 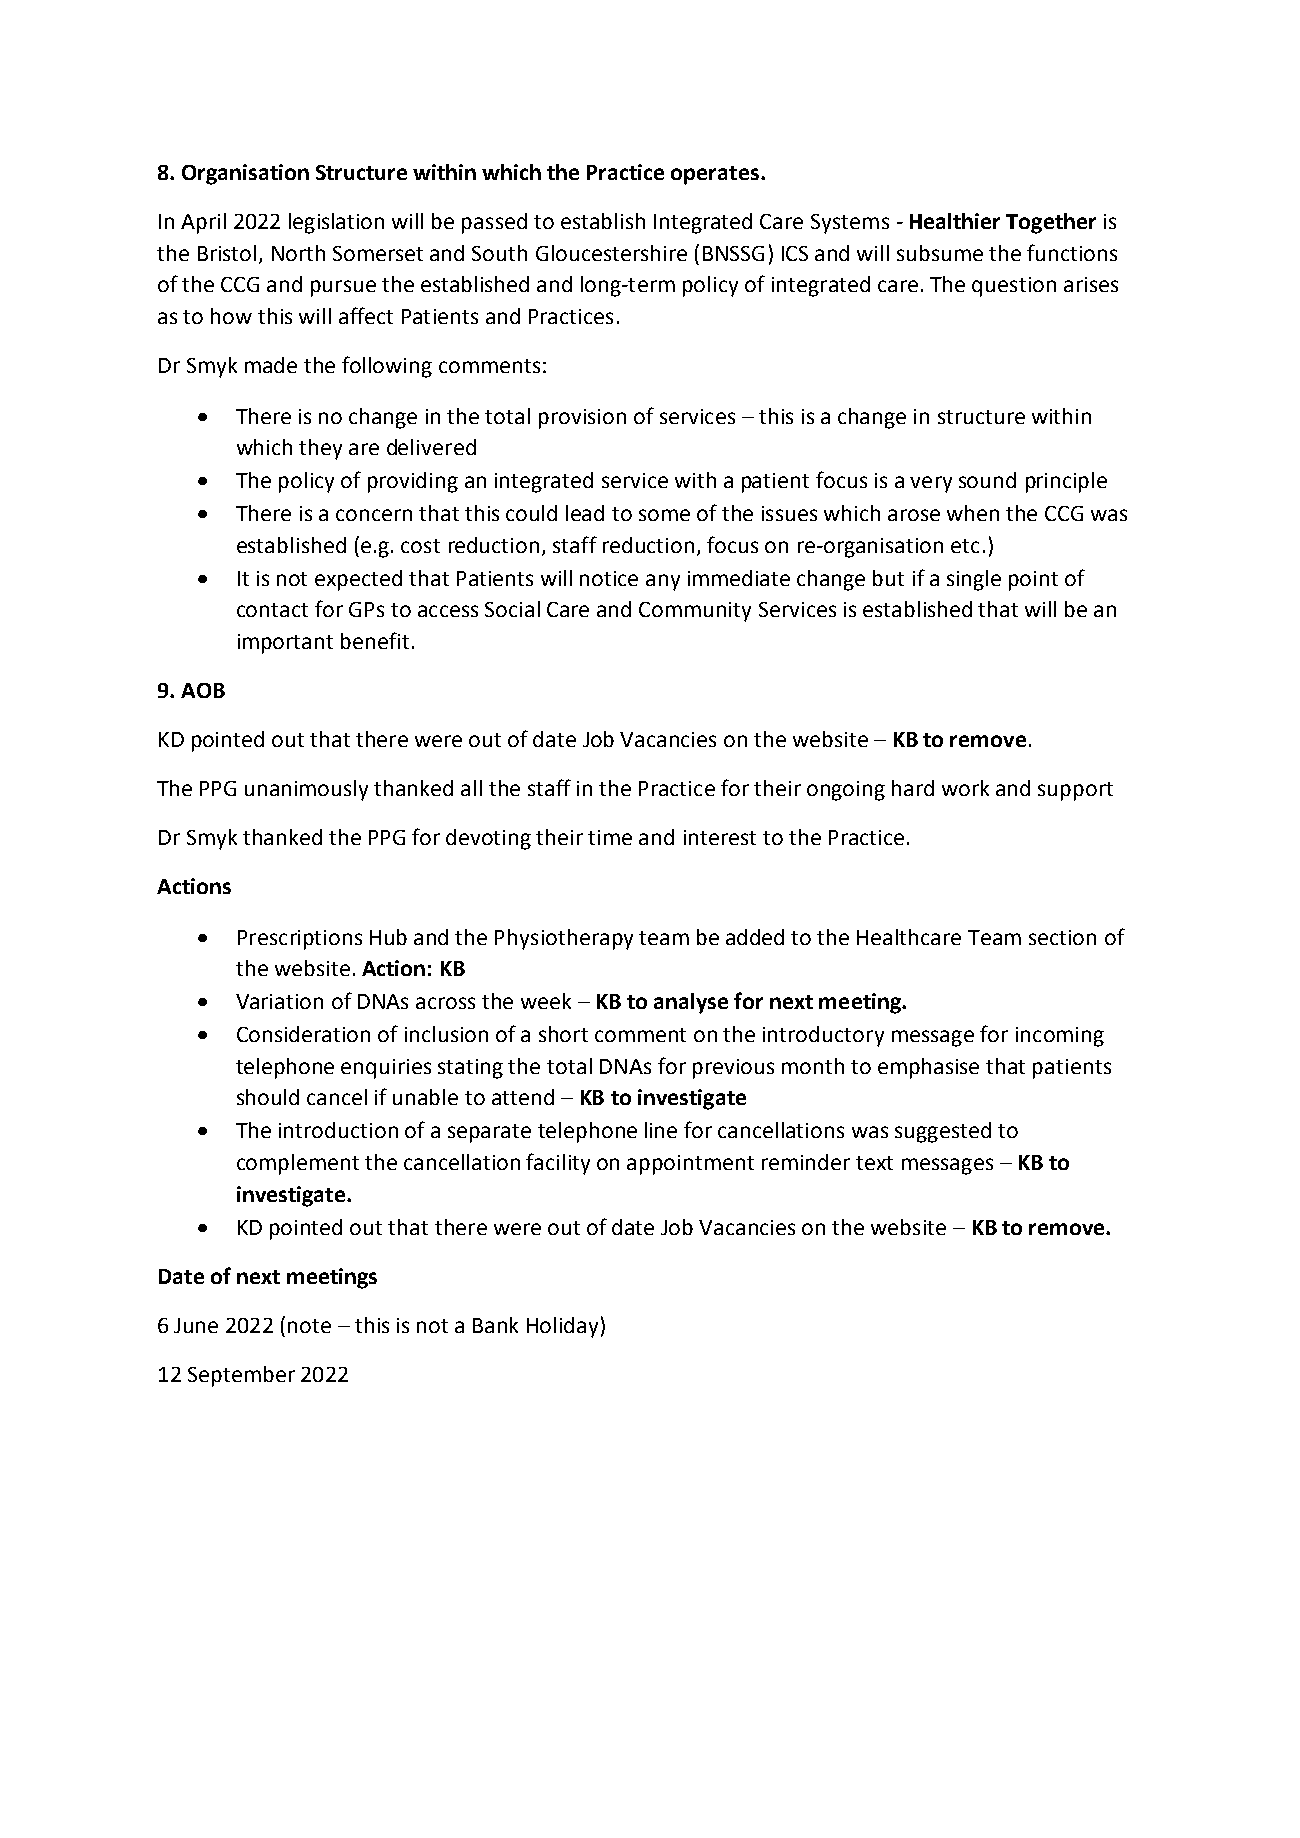 What do you see at coordinates (611, 253) in the page?
I see `Gloucestershire` at bounding box center [611, 253].
